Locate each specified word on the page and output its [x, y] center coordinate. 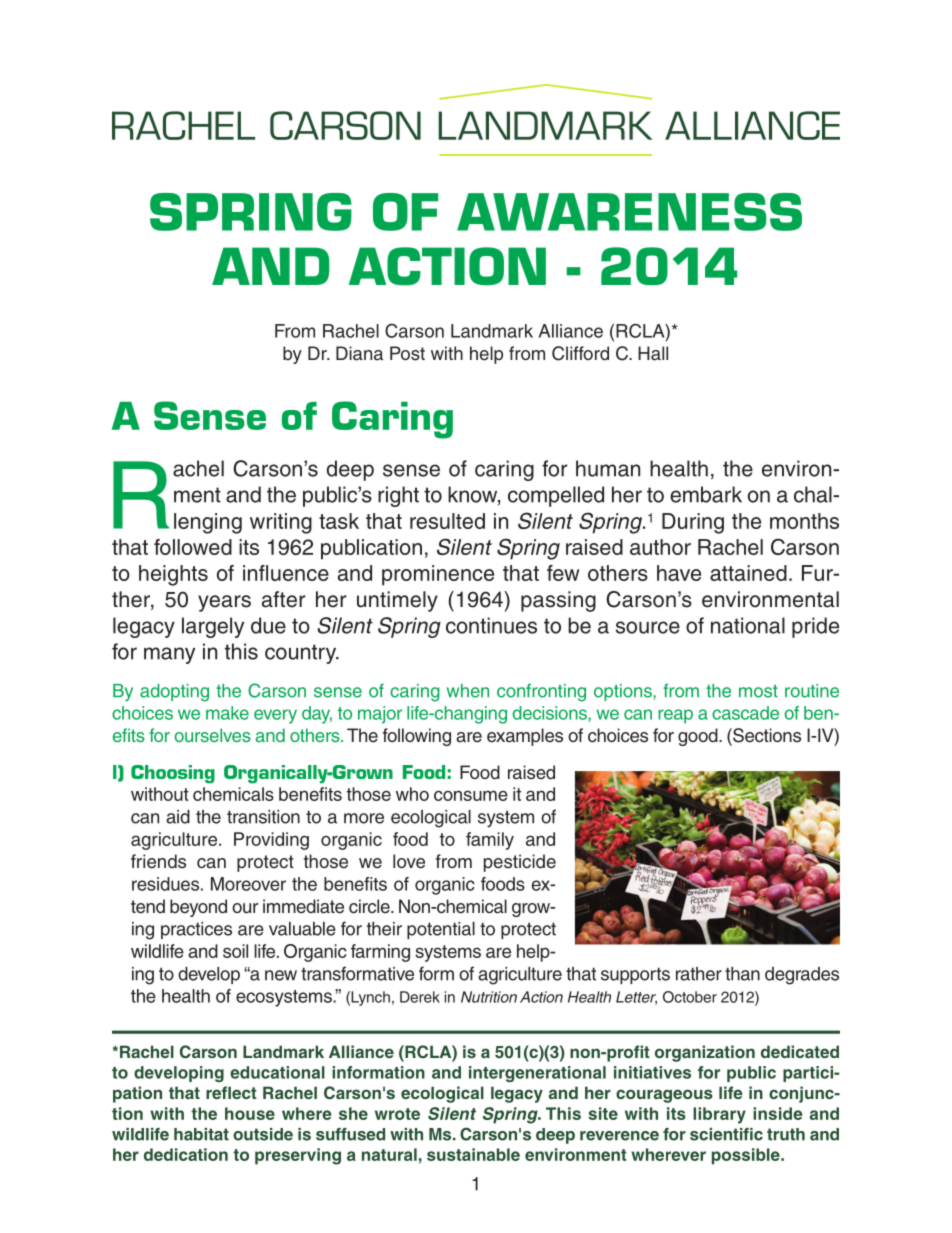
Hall [653, 353]
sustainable [473, 1154]
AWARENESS [629, 212]
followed [193, 547]
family [490, 841]
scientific [726, 1134]
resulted [447, 521]
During [693, 523]
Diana [359, 353]
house [250, 1113]
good [699, 737]
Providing [271, 841]
